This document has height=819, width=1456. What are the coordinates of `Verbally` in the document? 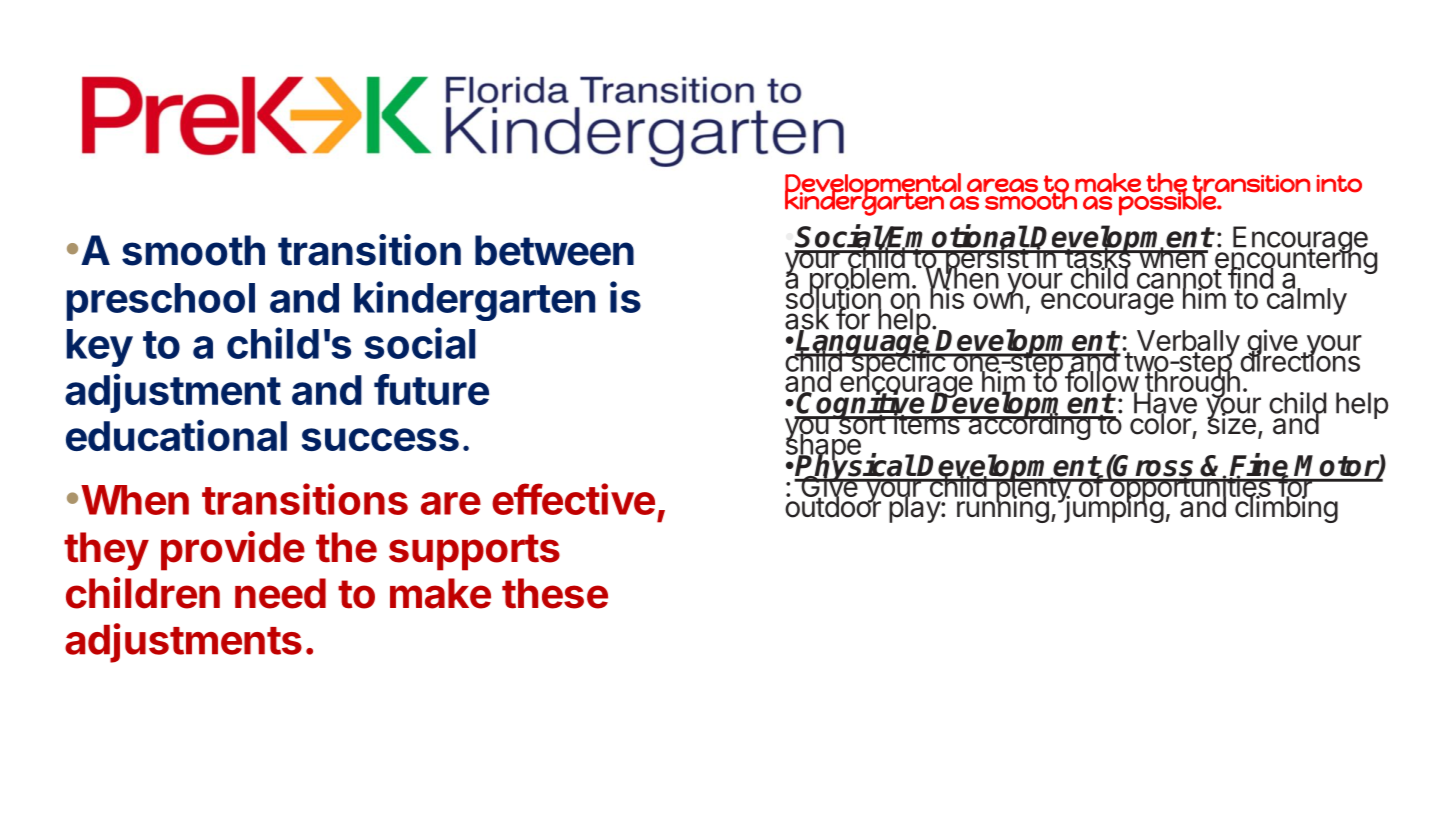 It's located at (1187, 344).
